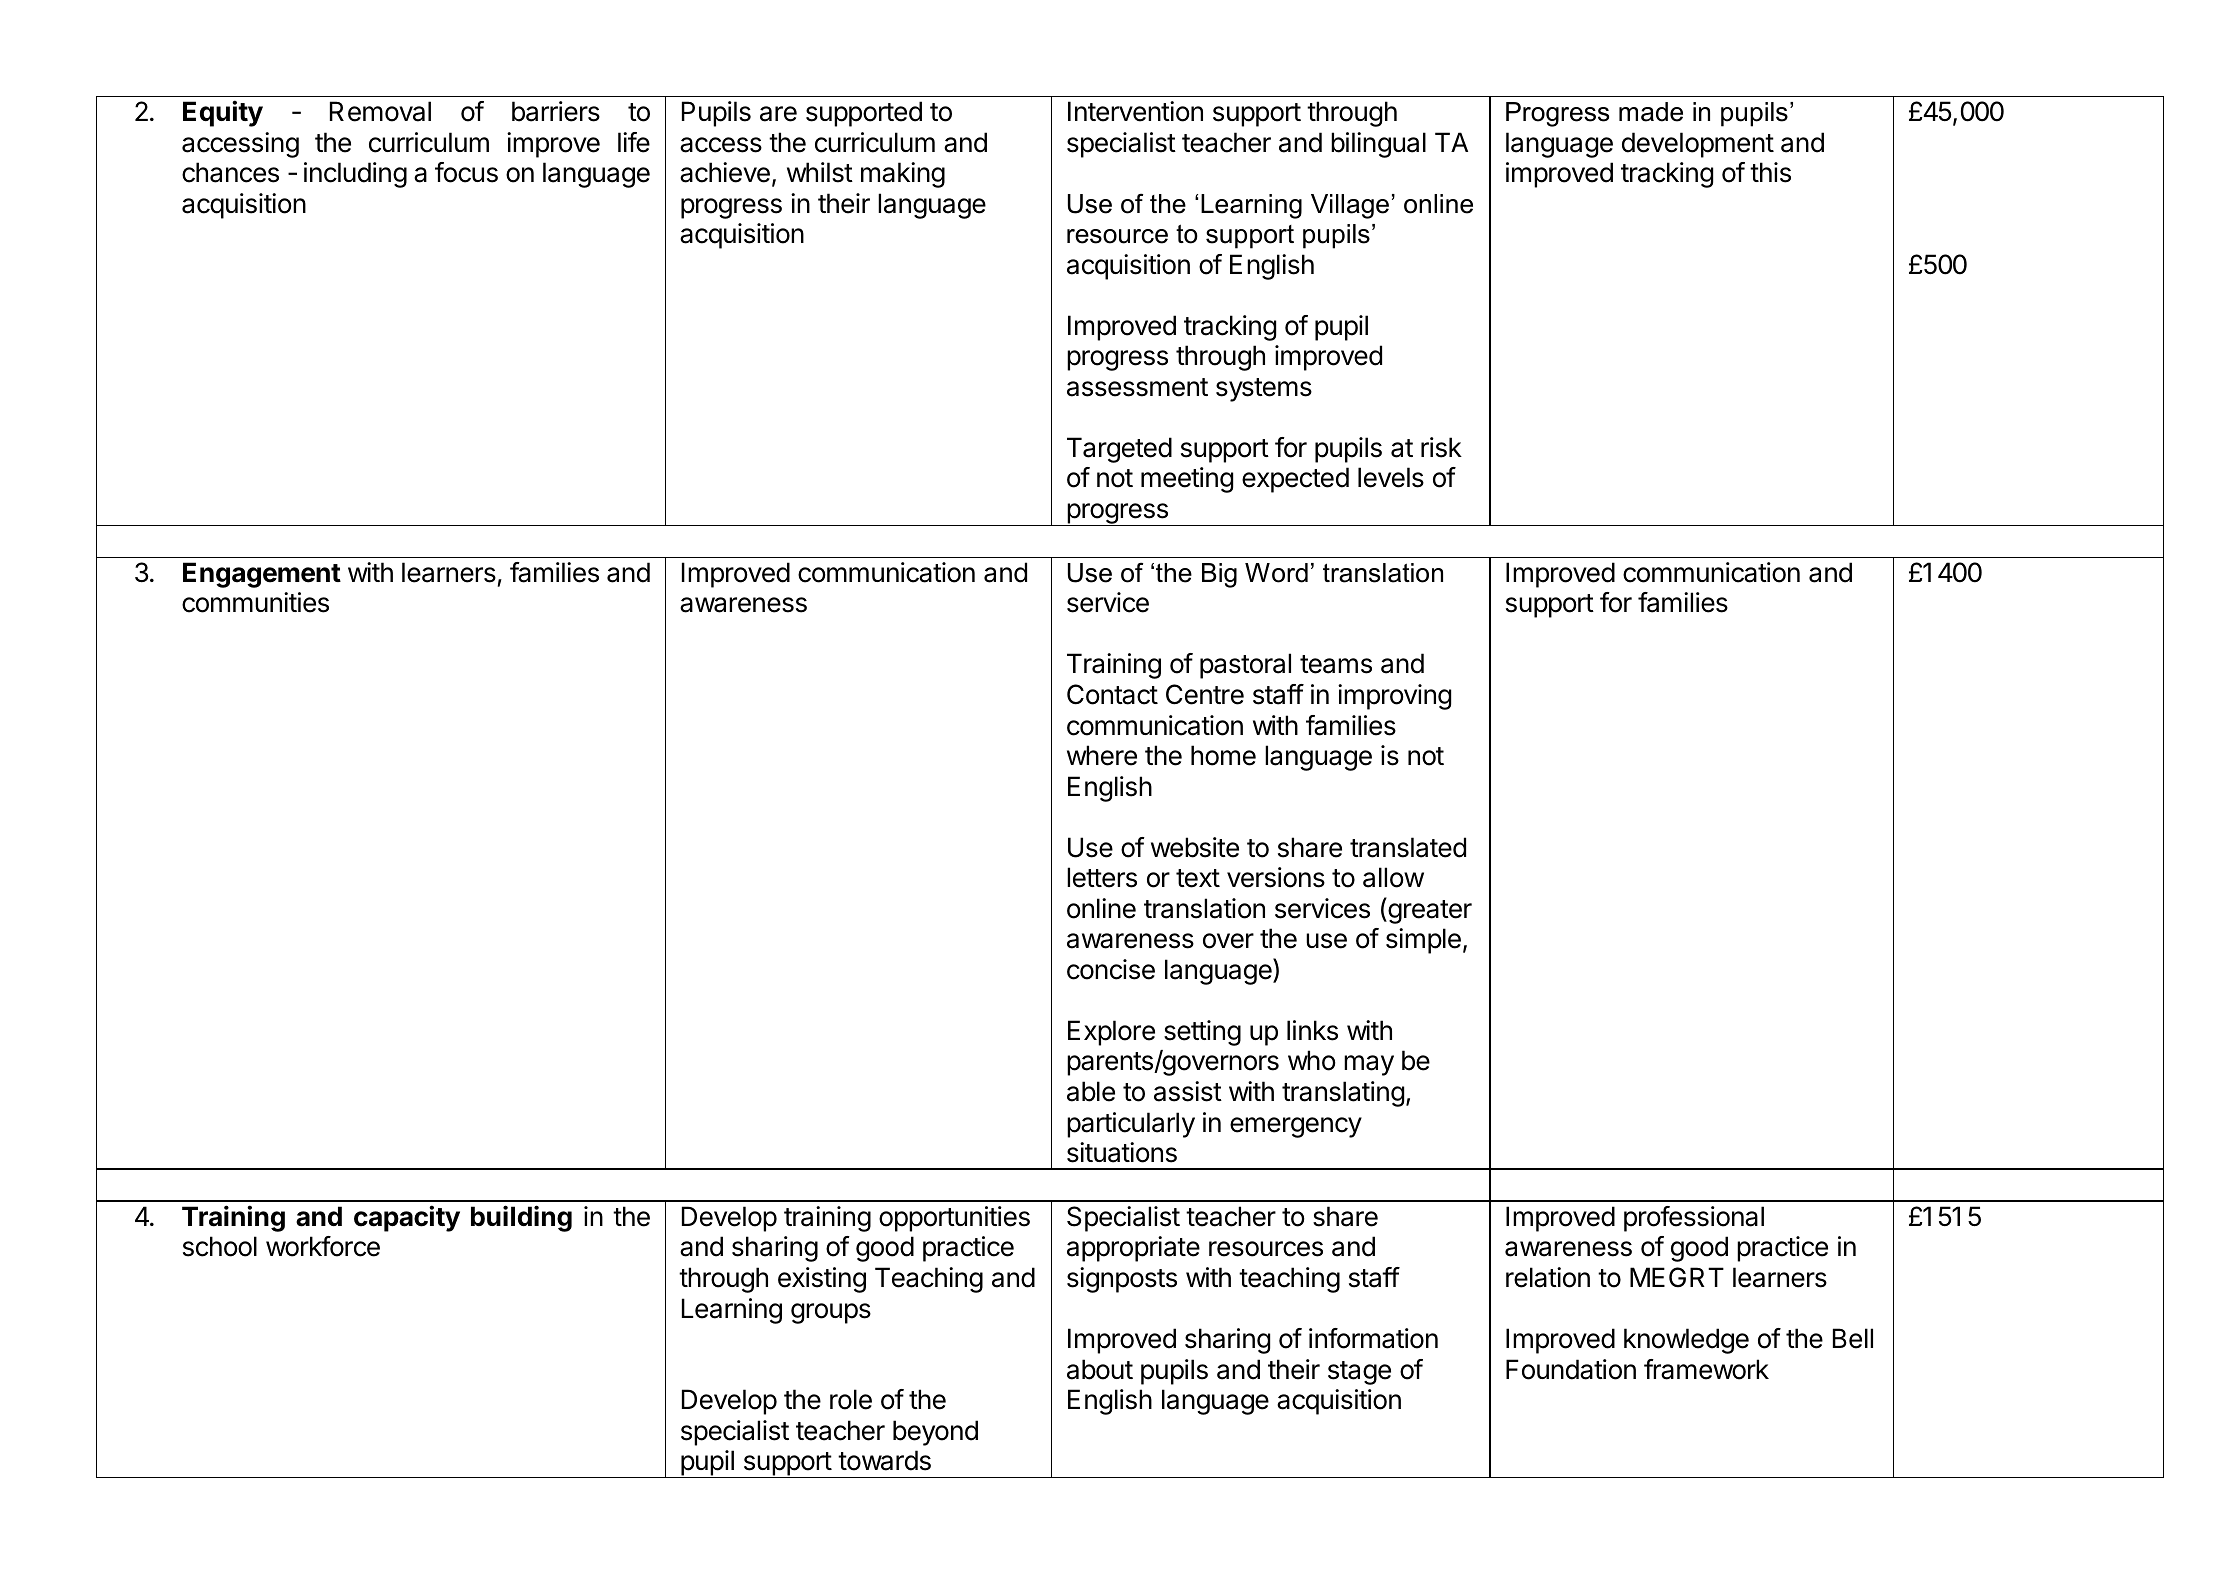 The width and height of the screenshot is (2236, 1581). What do you see at coordinates (1137, 387) in the screenshot?
I see `assessment` at bounding box center [1137, 387].
